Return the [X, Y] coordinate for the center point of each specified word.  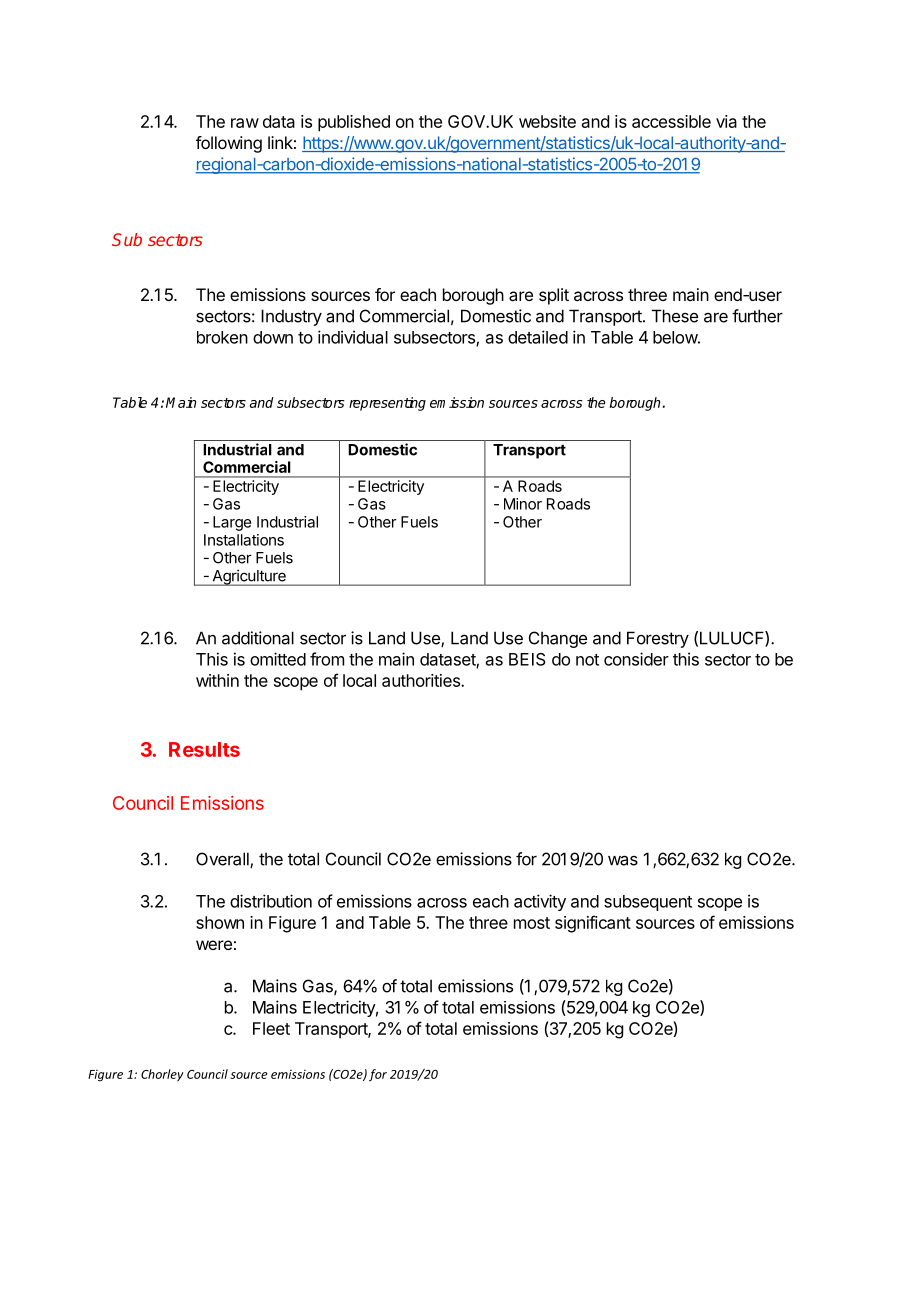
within [217, 680]
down [273, 337]
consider [636, 659]
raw [245, 123]
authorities [422, 680]
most [532, 923]
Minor [523, 504]
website [547, 121]
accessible [671, 121]
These [675, 316]
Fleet [271, 1028]
